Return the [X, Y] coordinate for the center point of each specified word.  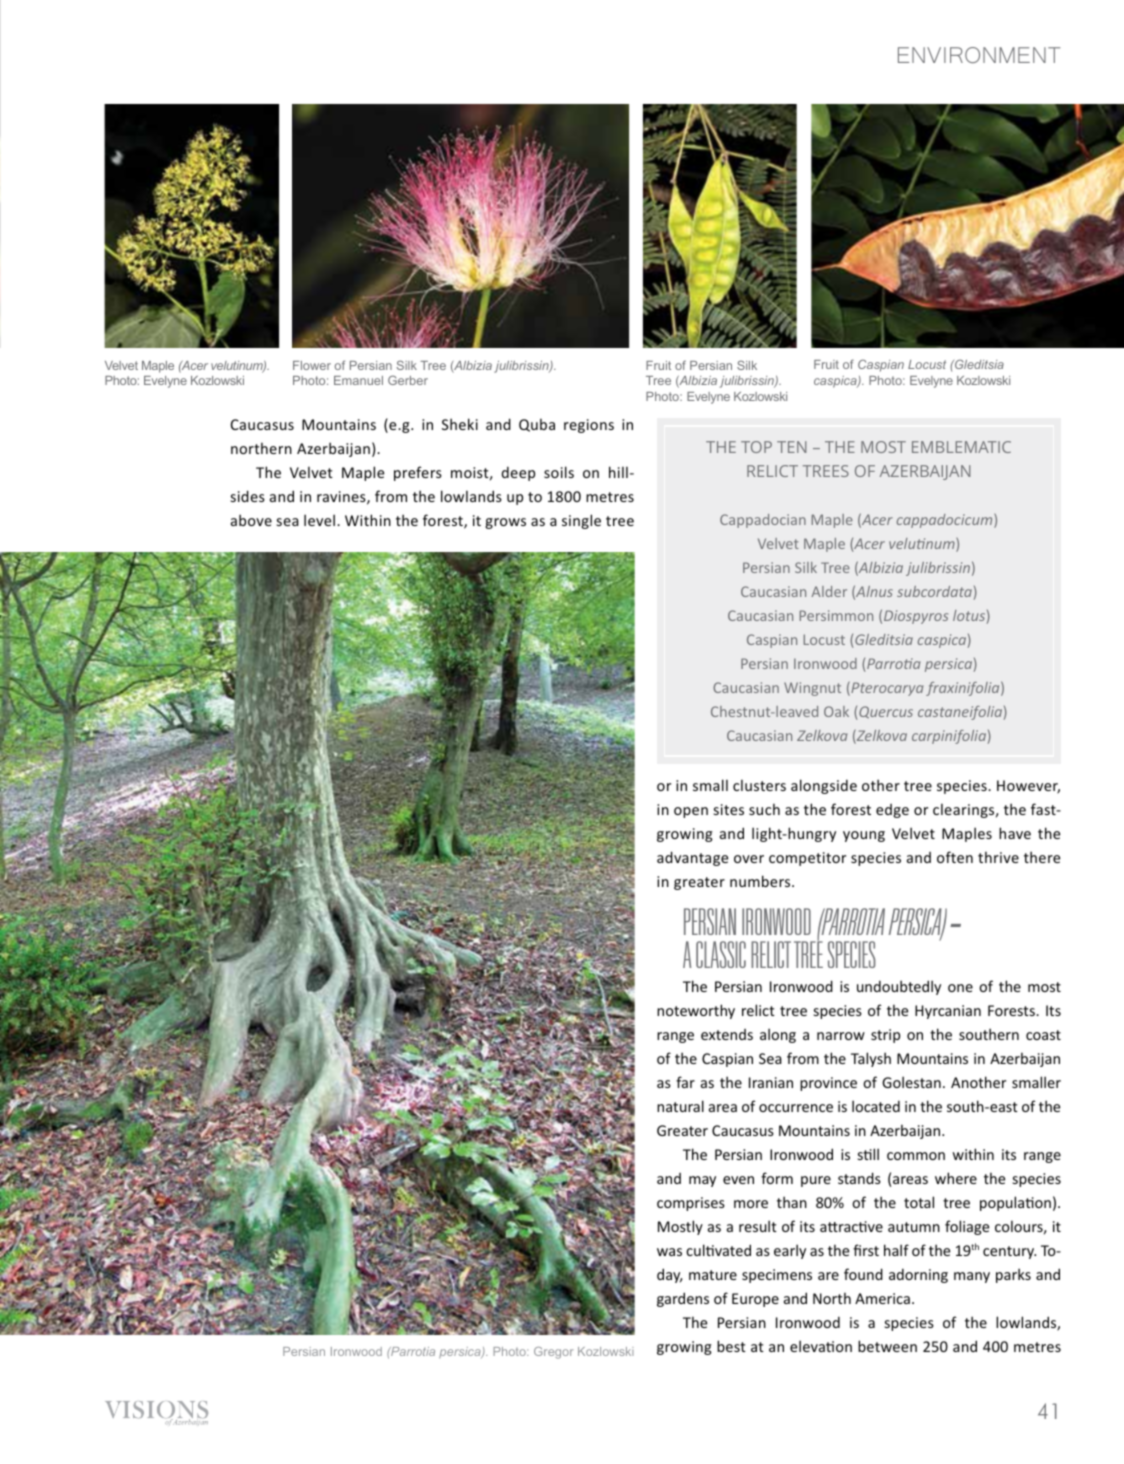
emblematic [961, 447]
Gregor [553, 1353]
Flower [312, 365]
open [691, 812]
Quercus [886, 712]
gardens [683, 1299]
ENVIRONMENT [979, 55]
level [319, 520]
